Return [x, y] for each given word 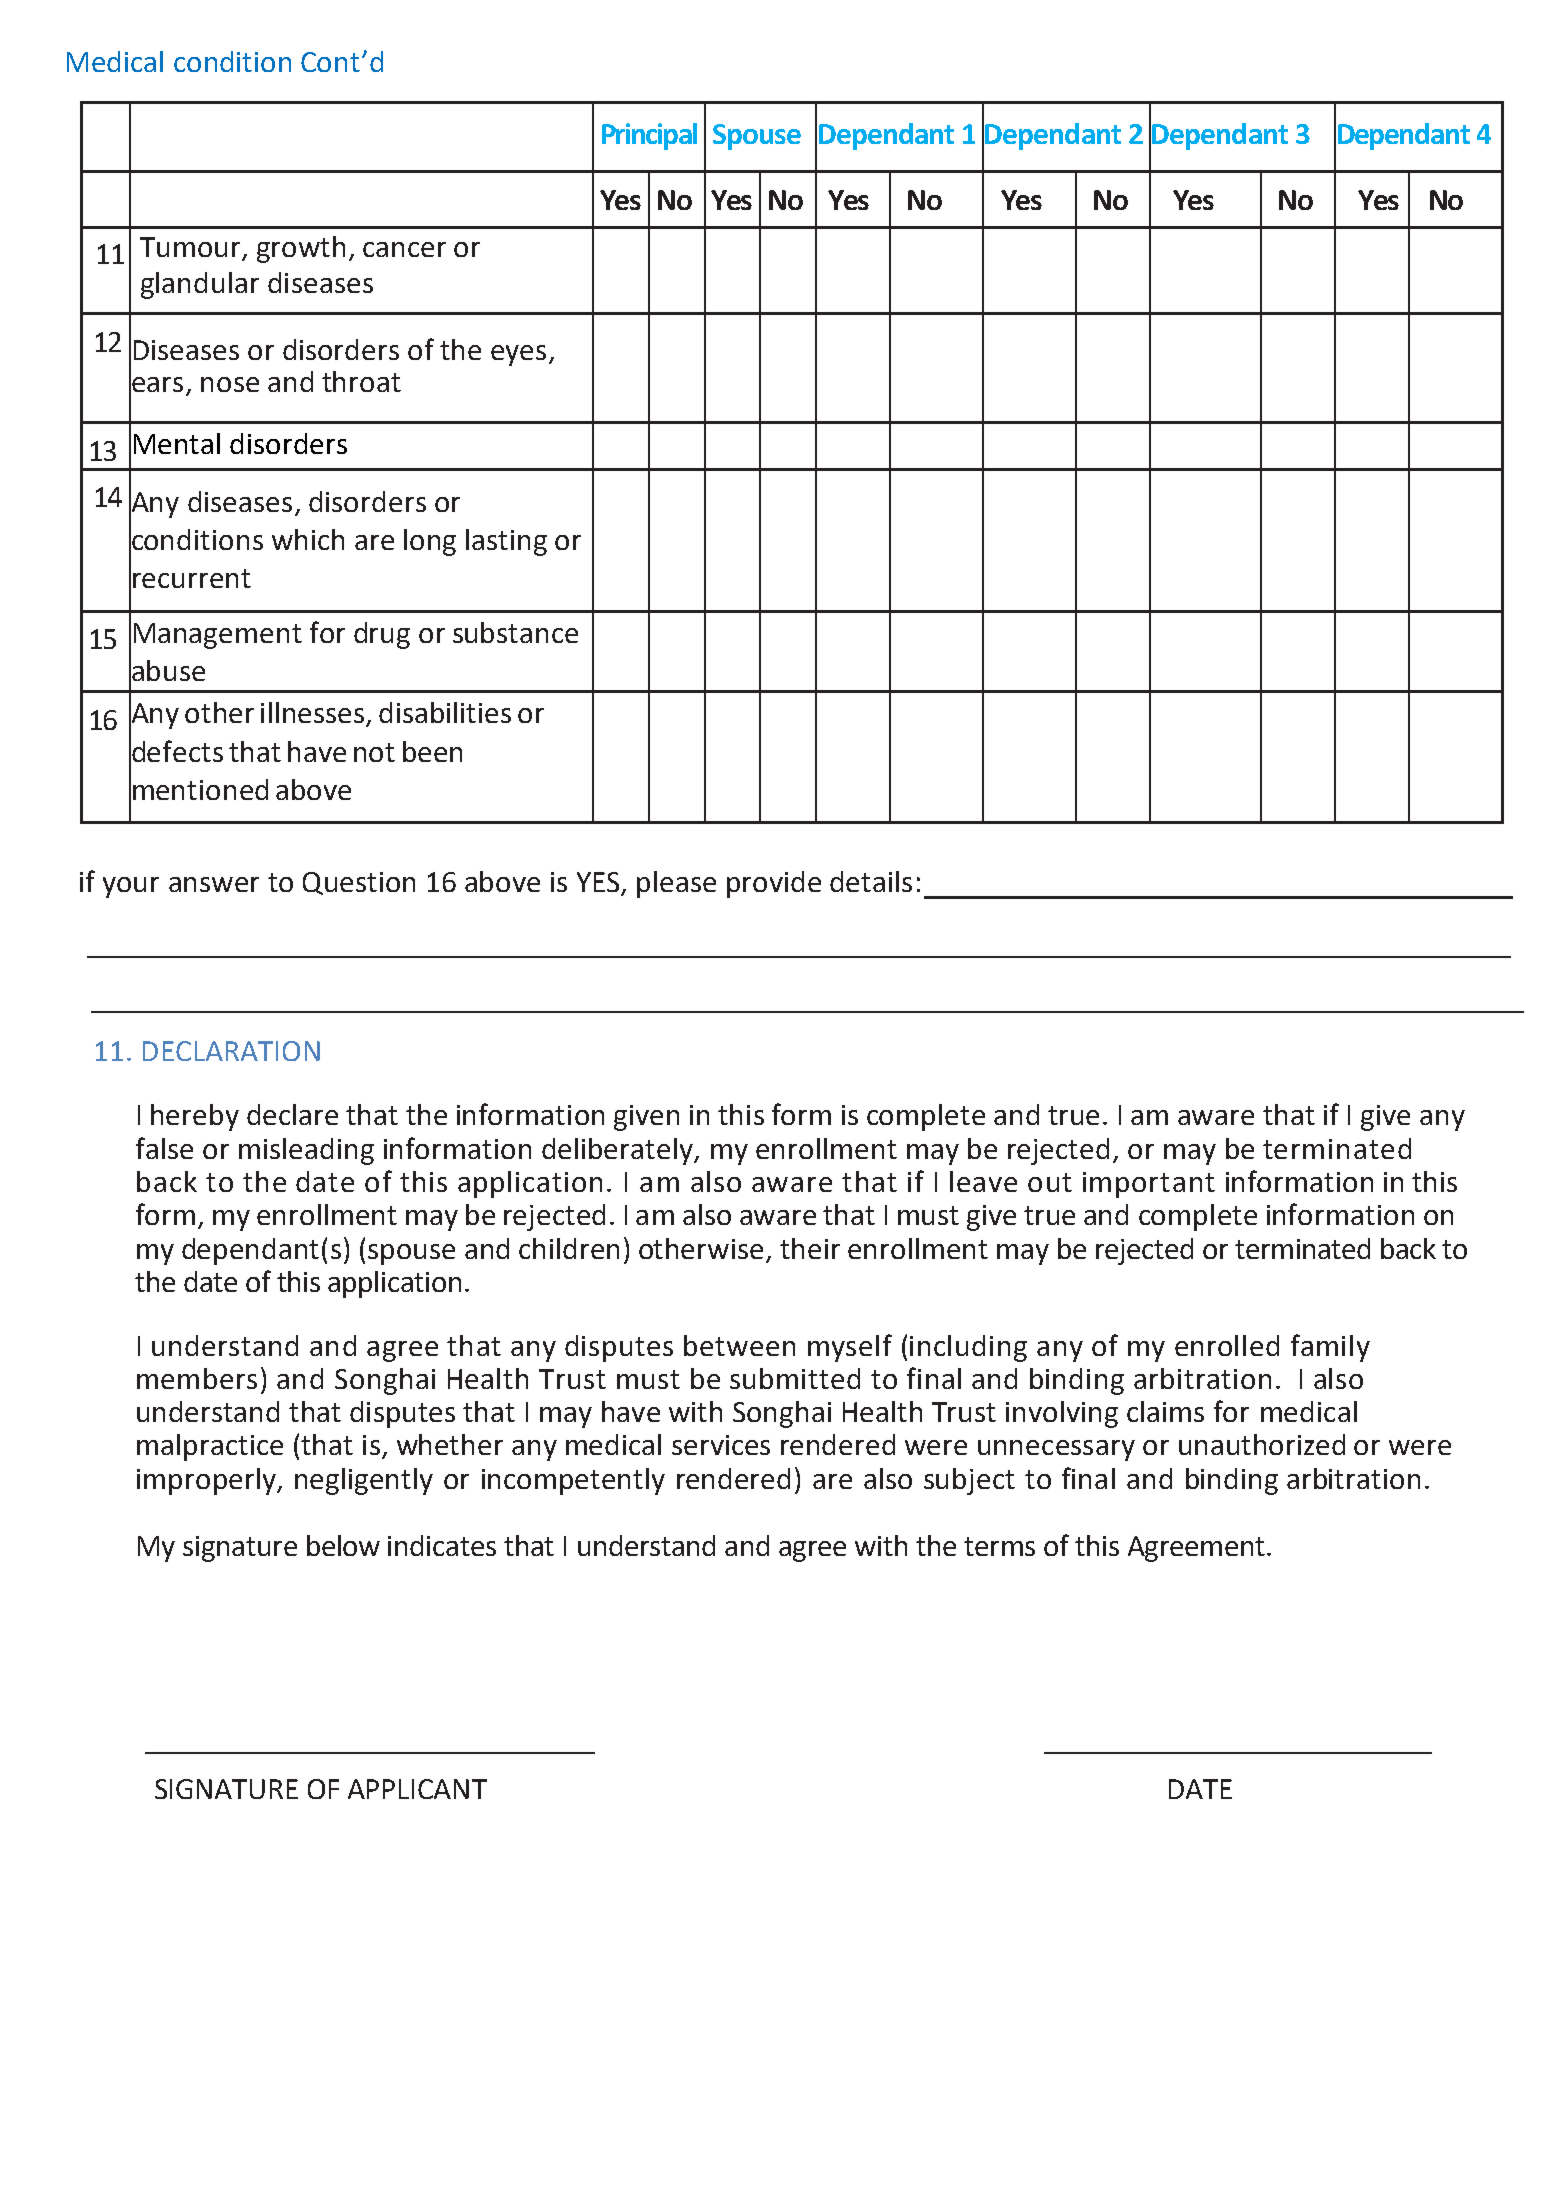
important [1149, 1185]
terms [999, 1546]
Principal [649, 136]
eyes [518, 355]
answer [214, 884]
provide [774, 884]
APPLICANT [417, 1789]
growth [301, 249]
